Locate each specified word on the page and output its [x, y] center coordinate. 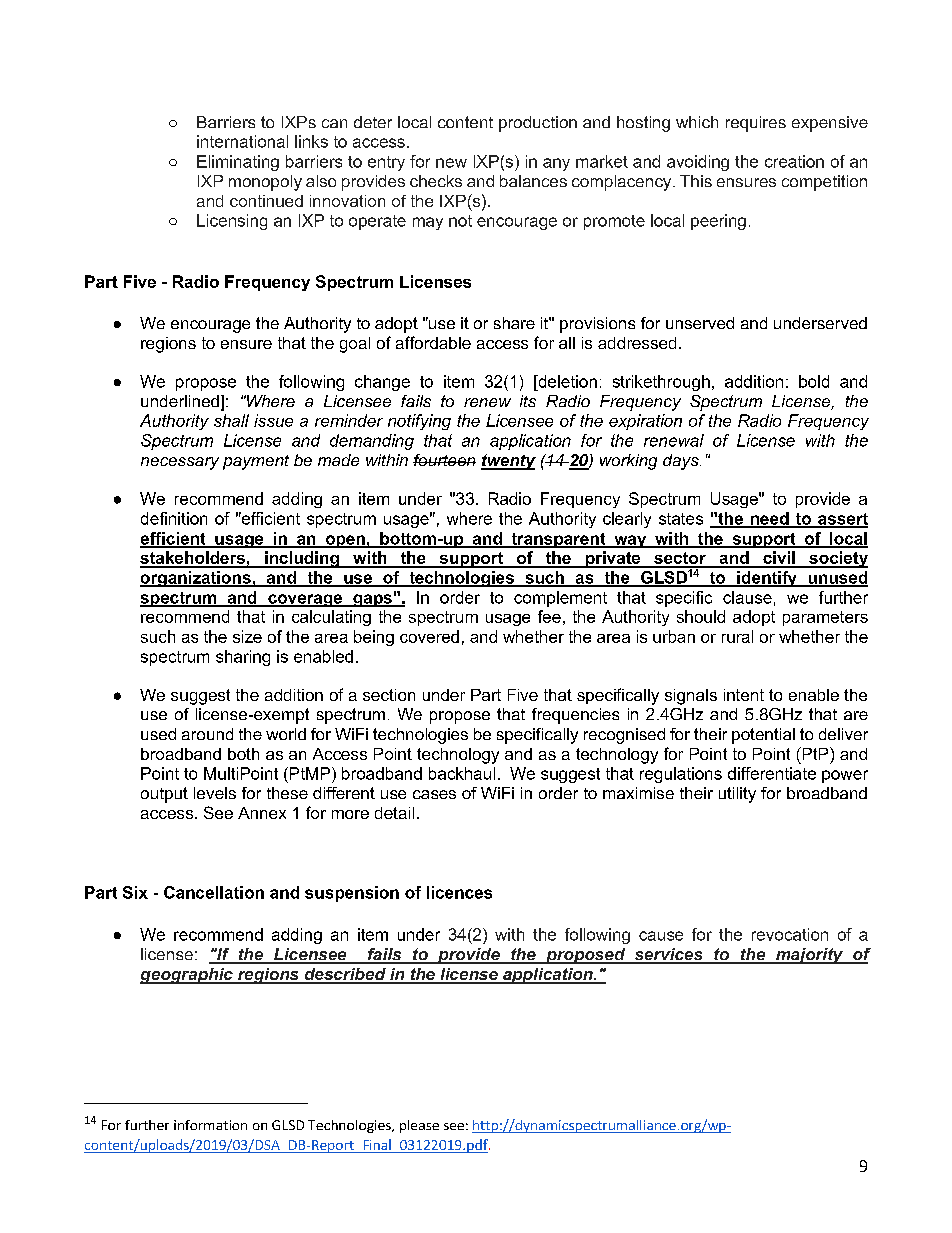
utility [737, 795]
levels [215, 793]
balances [533, 181]
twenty [508, 462]
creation [794, 161]
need [769, 519]
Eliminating [238, 163]
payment [256, 462]
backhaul [462, 773]
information [210, 1125]
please [419, 1126]
